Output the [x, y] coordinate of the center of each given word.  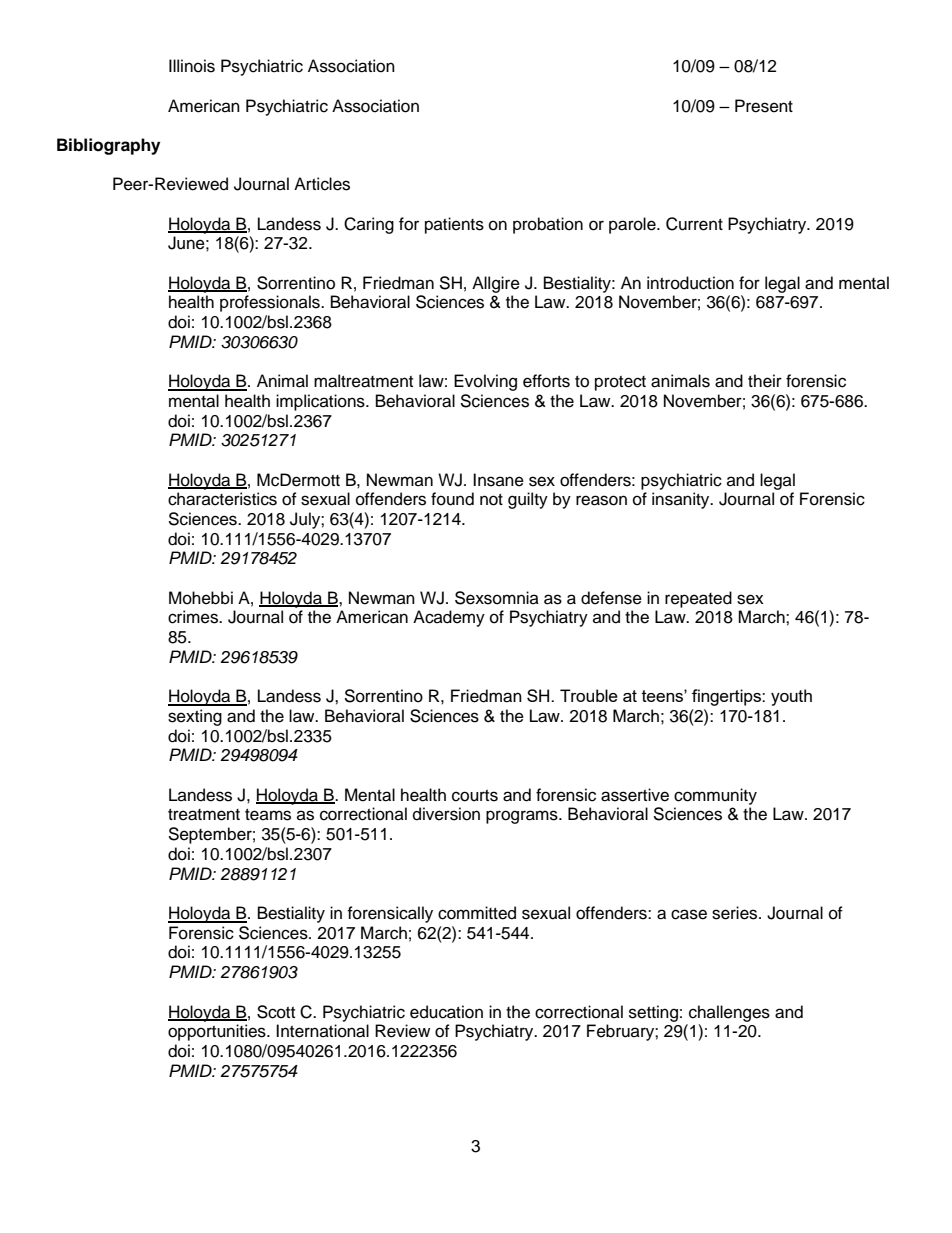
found [452, 499]
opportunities [218, 1032]
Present [764, 106]
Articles [322, 184]
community [715, 796]
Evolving [485, 382]
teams [268, 815]
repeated [698, 599]
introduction [690, 283]
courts [475, 796]
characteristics [222, 499]
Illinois [192, 66]
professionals [271, 303]
